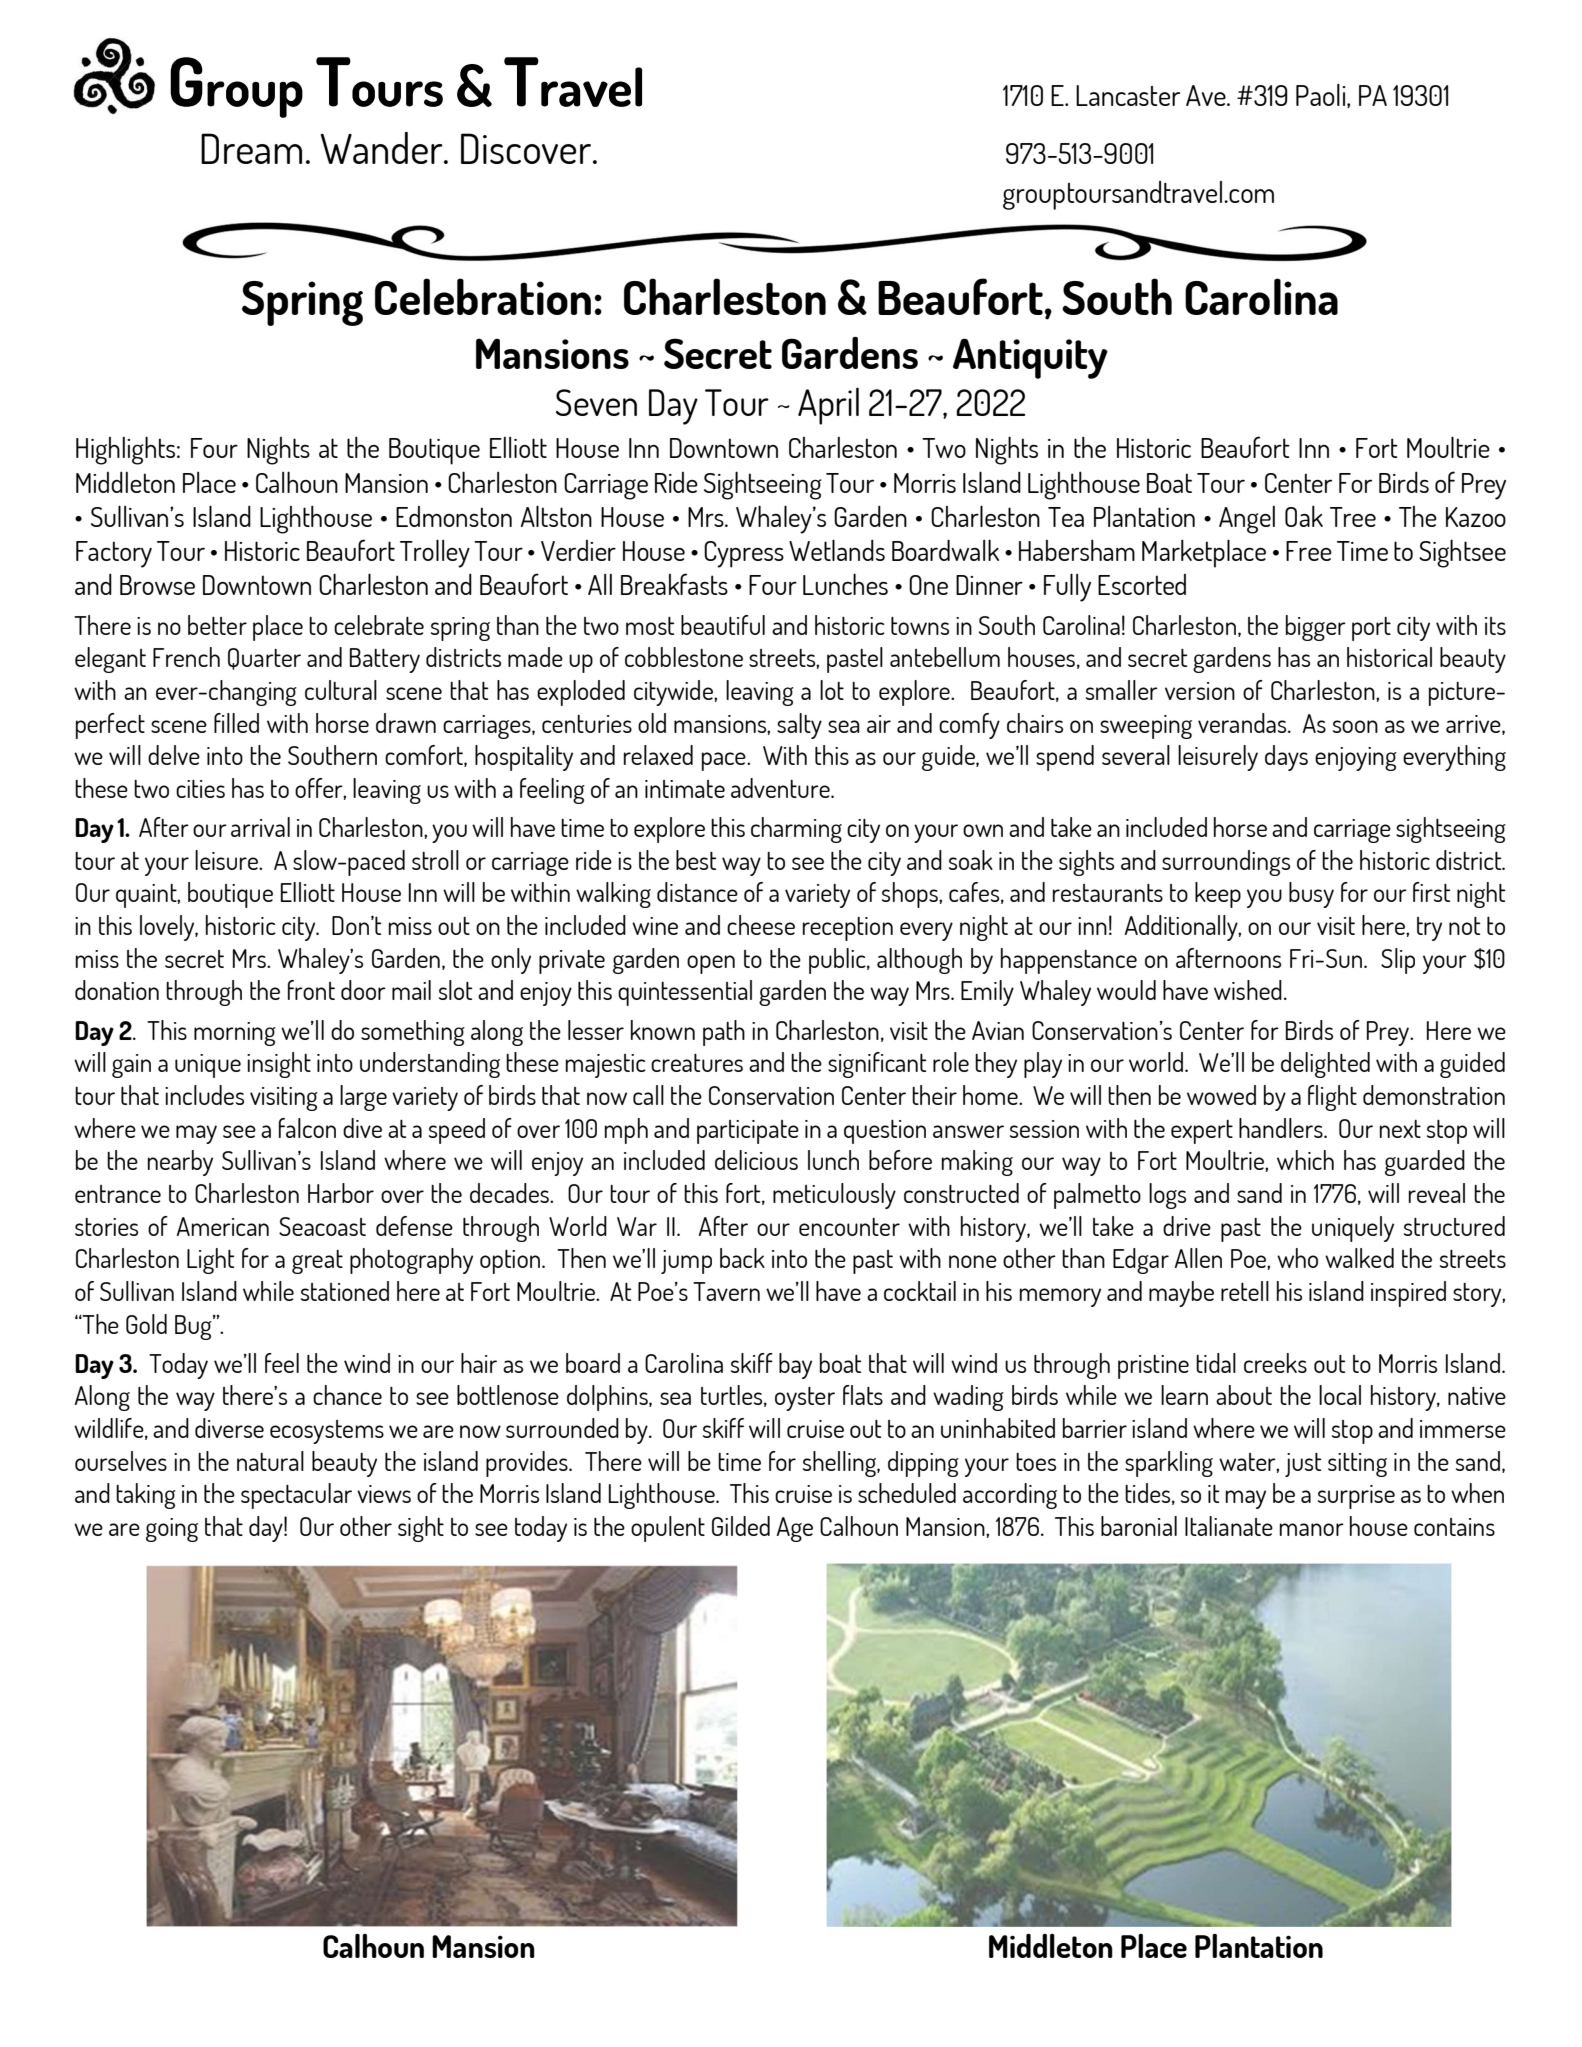 Image resolution: width=1582 pixels, height=2047 pixels. I want to click on surprise, so click(1356, 1497).
